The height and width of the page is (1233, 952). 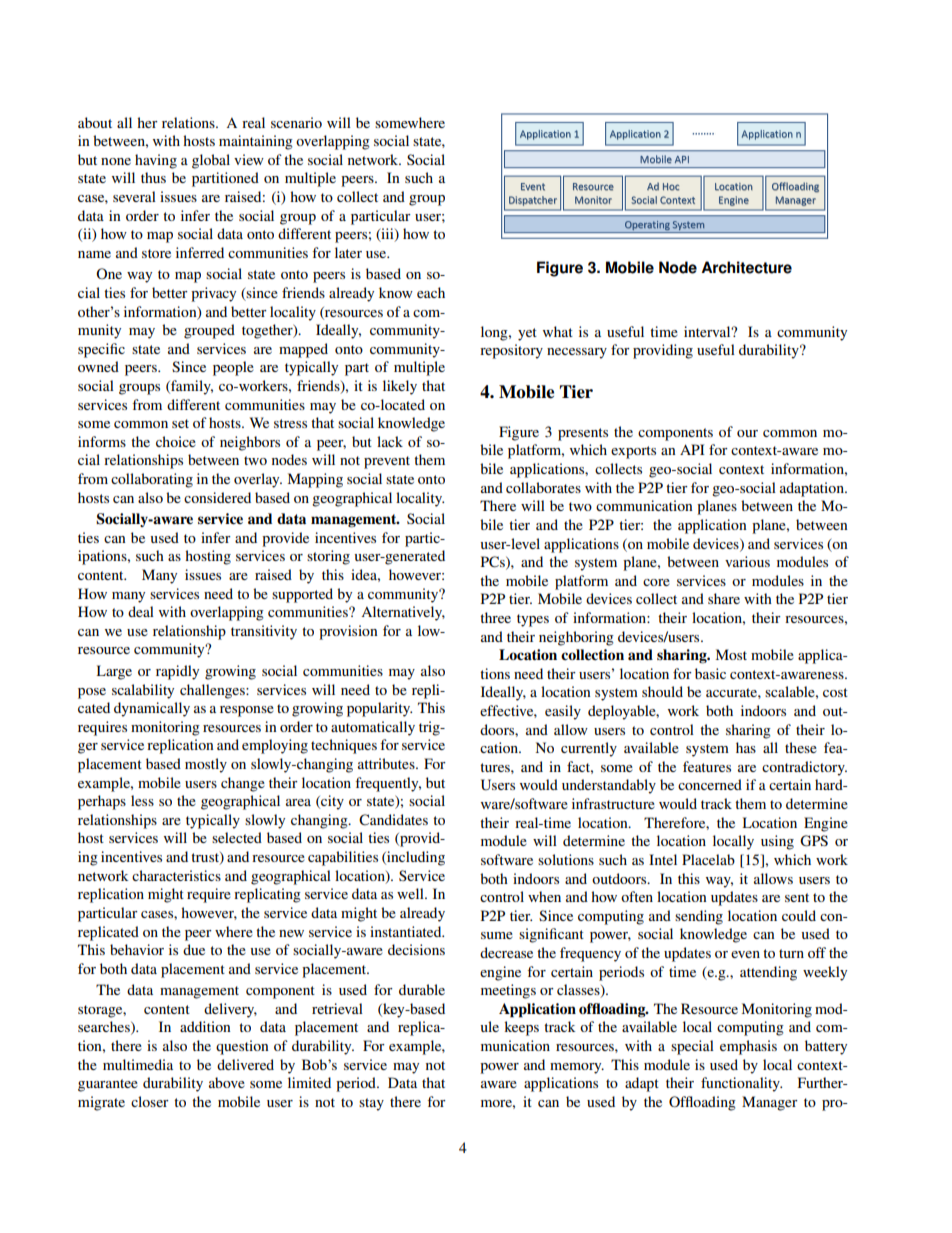 What do you see at coordinates (746, 267) in the page?
I see `Architecture` at bounding box center [746, 267].
